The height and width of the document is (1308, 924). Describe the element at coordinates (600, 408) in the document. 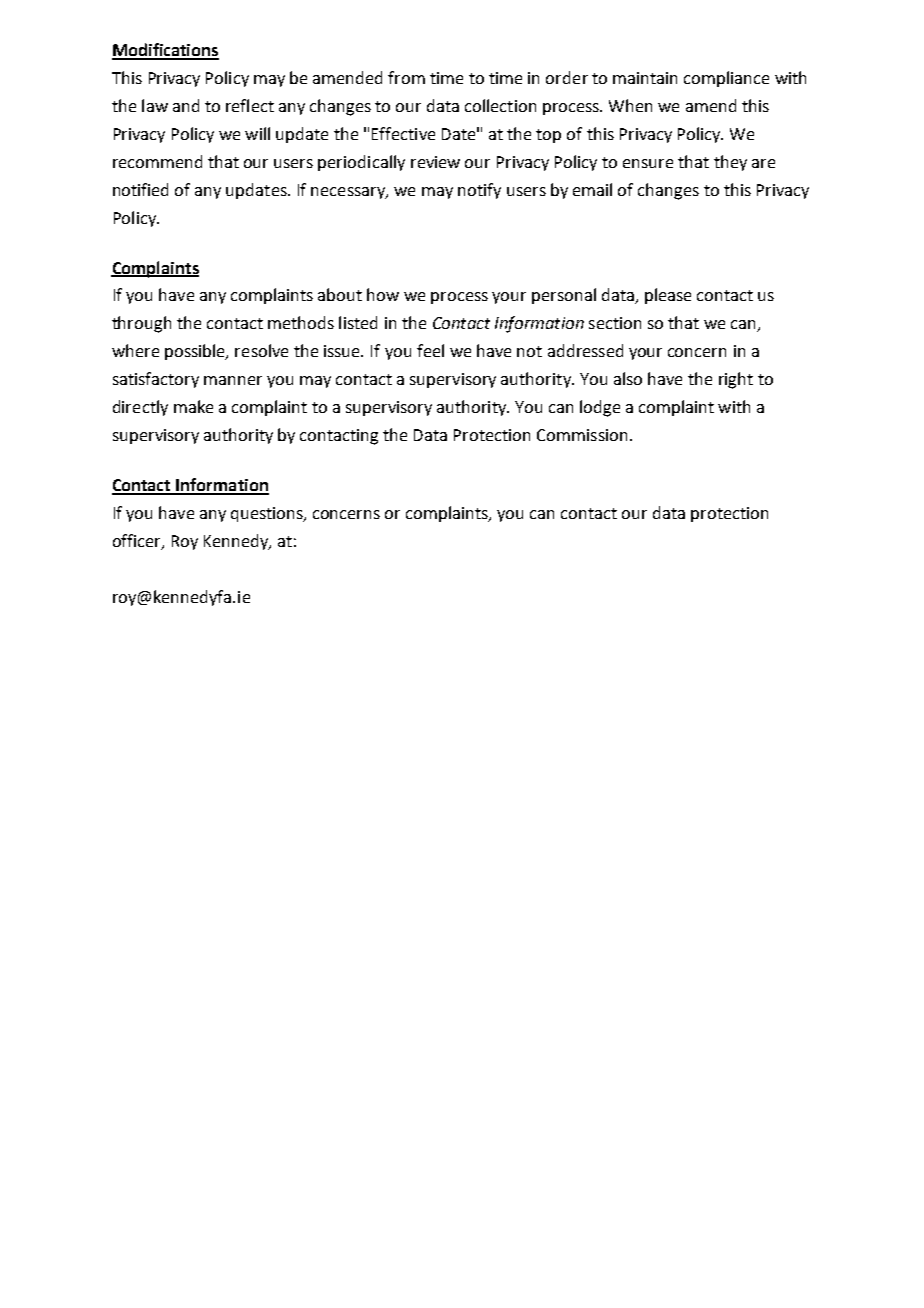

I see `lodge` at that location.
